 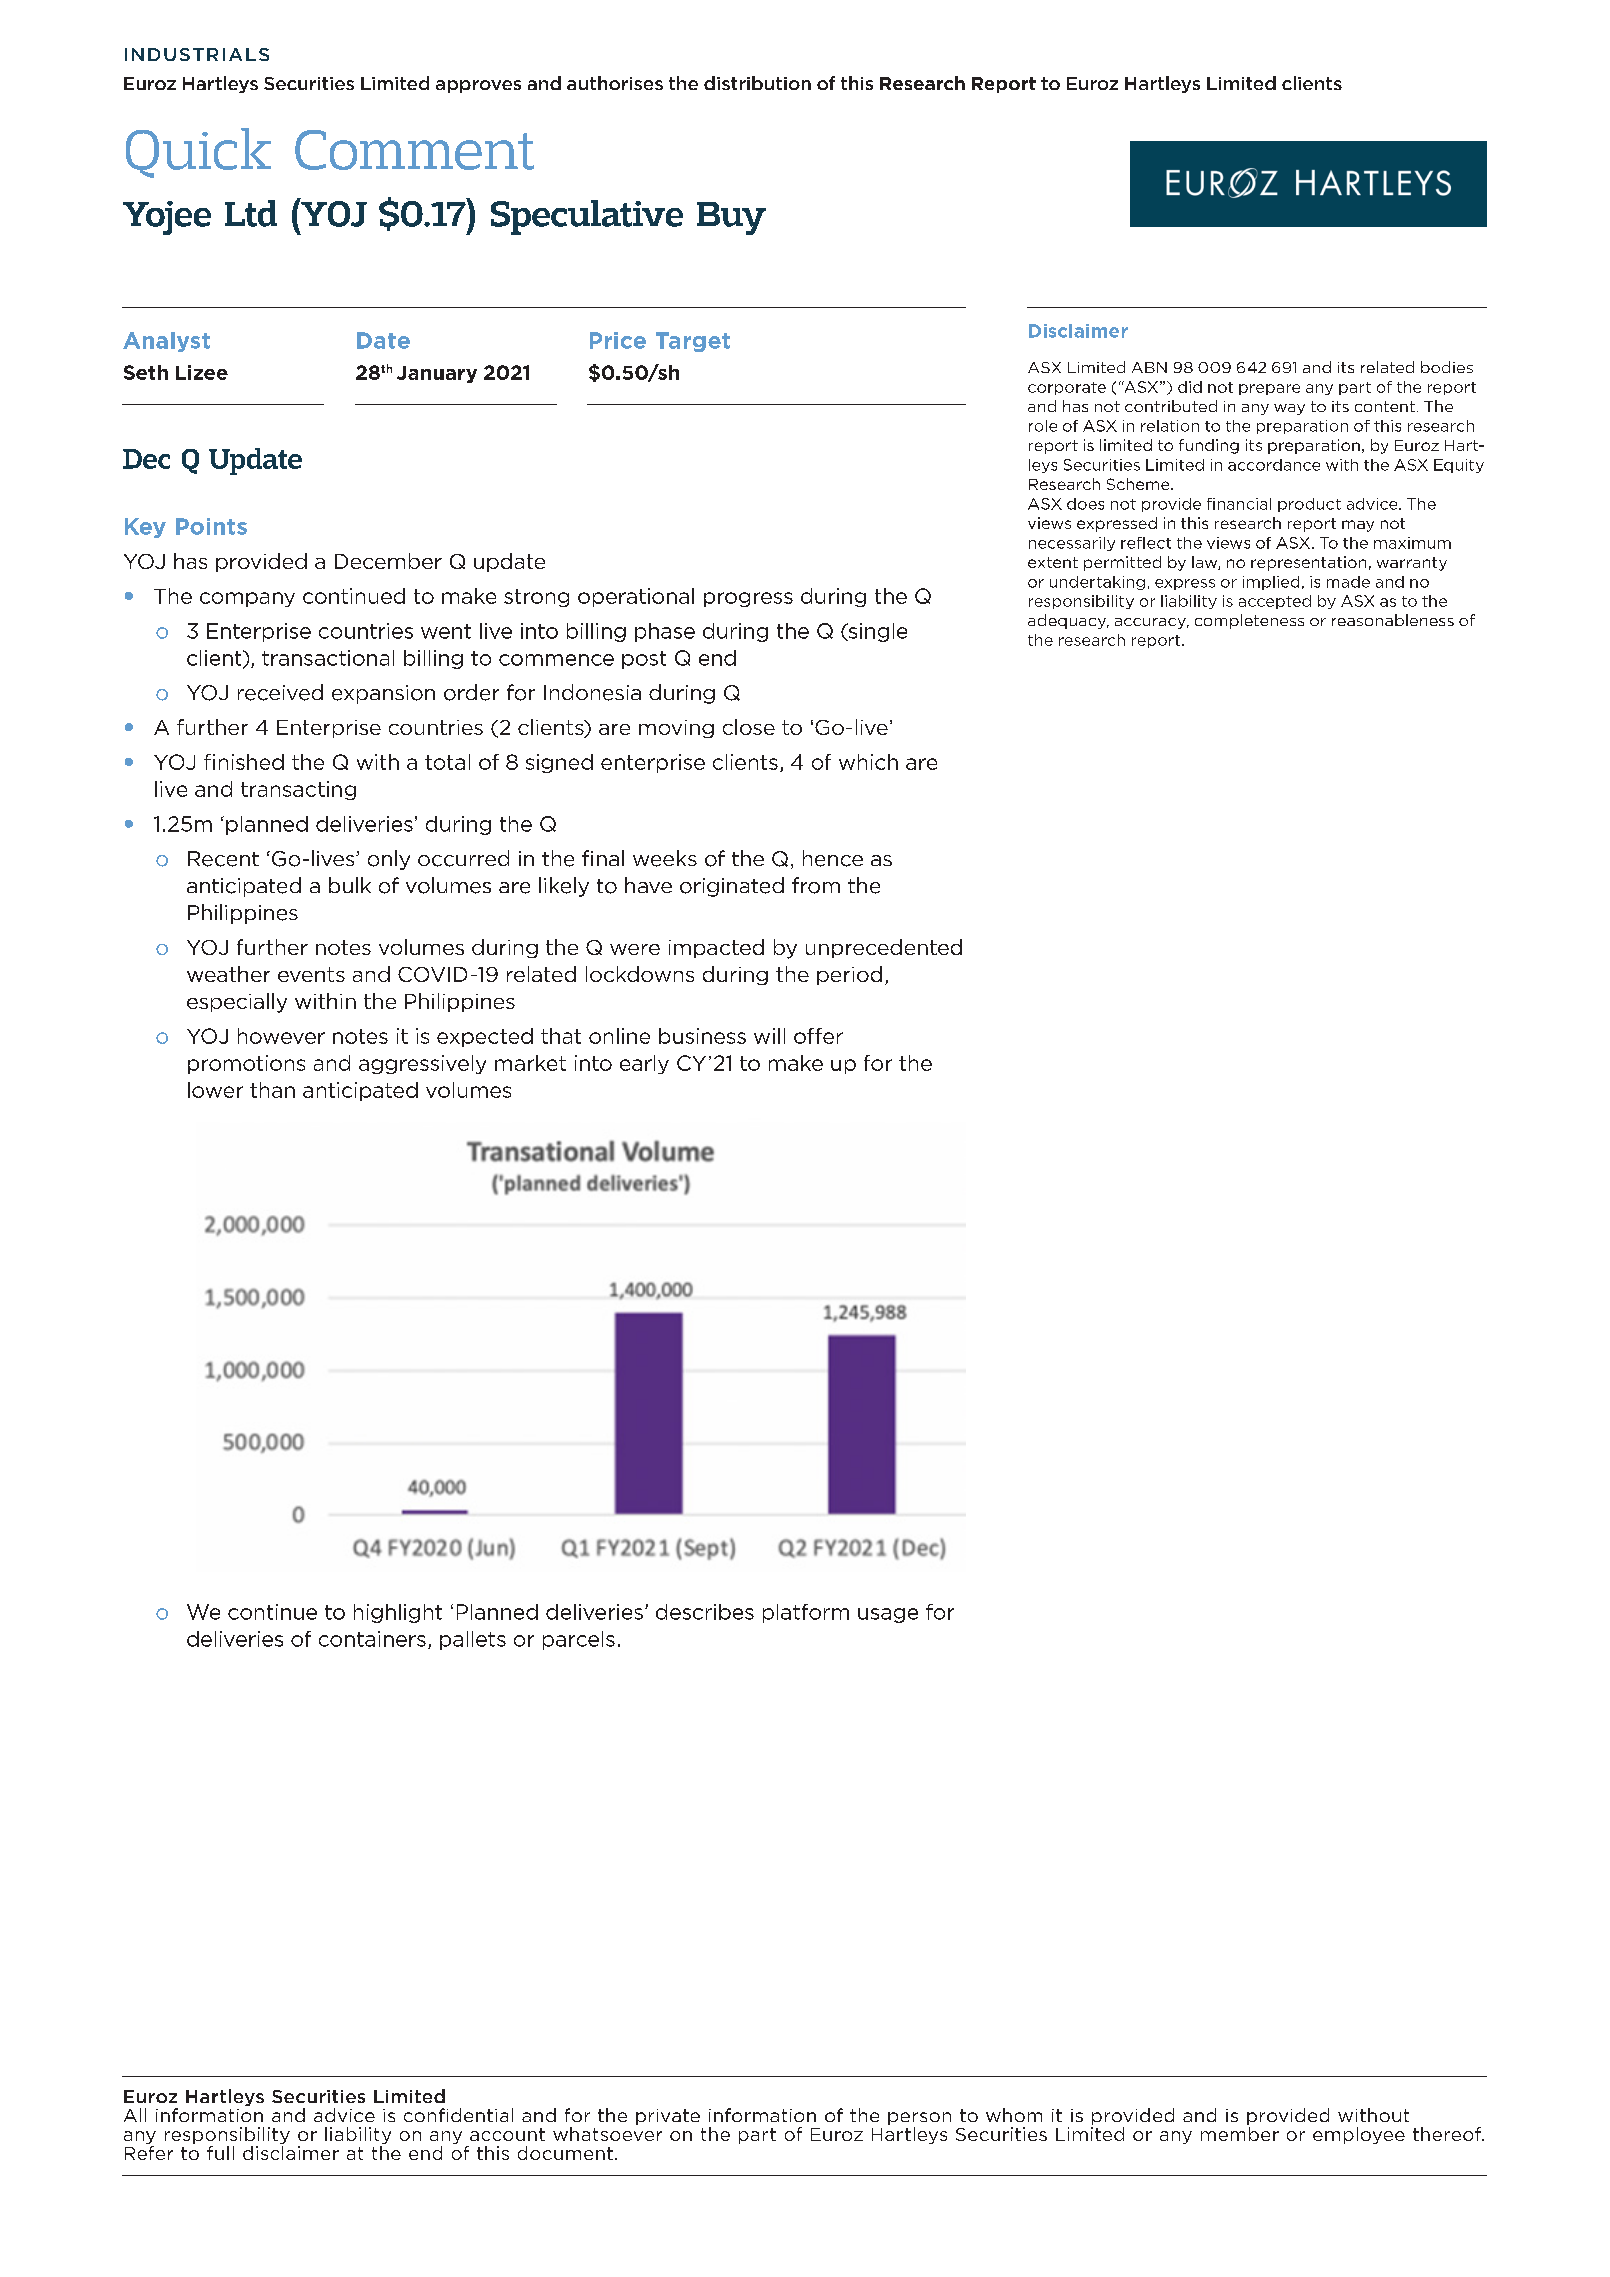 I want to click on highlight, so click(x=398, y=1613).
